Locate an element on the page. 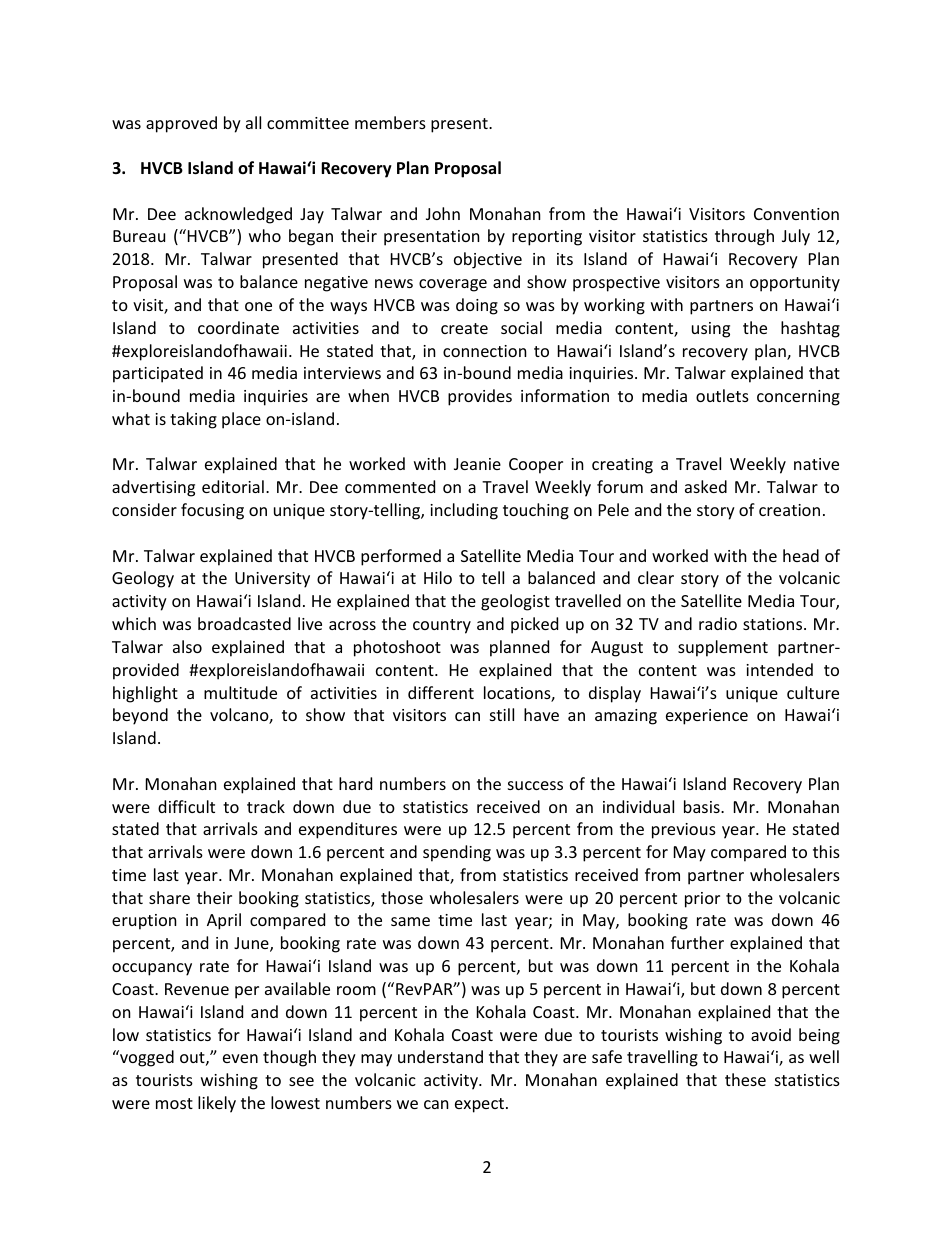 Image resolution: width=952 pixels, height=1233 pixels. John is located at coordinates (443, 213).
